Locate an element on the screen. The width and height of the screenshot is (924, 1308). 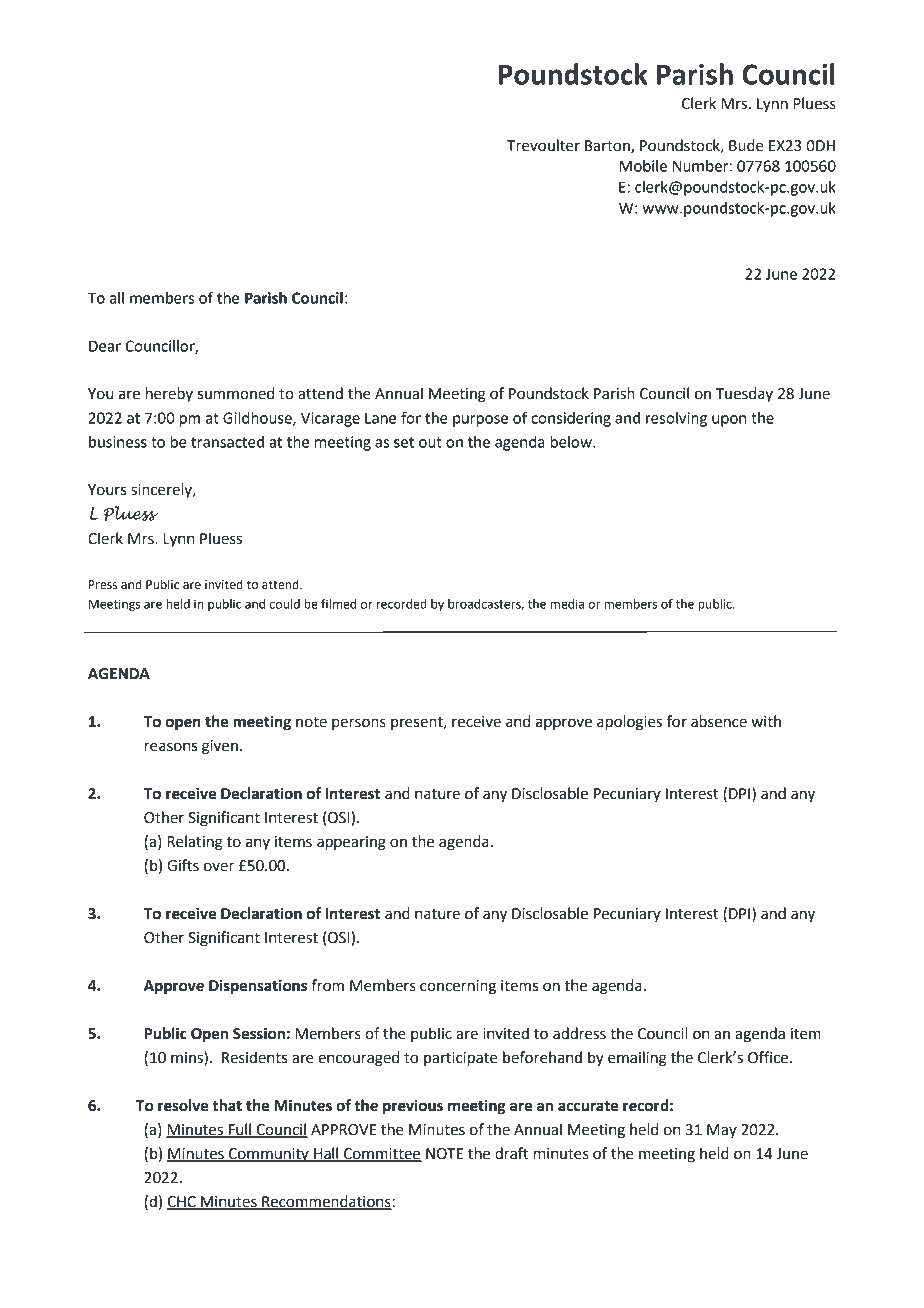
resolving is located at coordinates (676, 419).
